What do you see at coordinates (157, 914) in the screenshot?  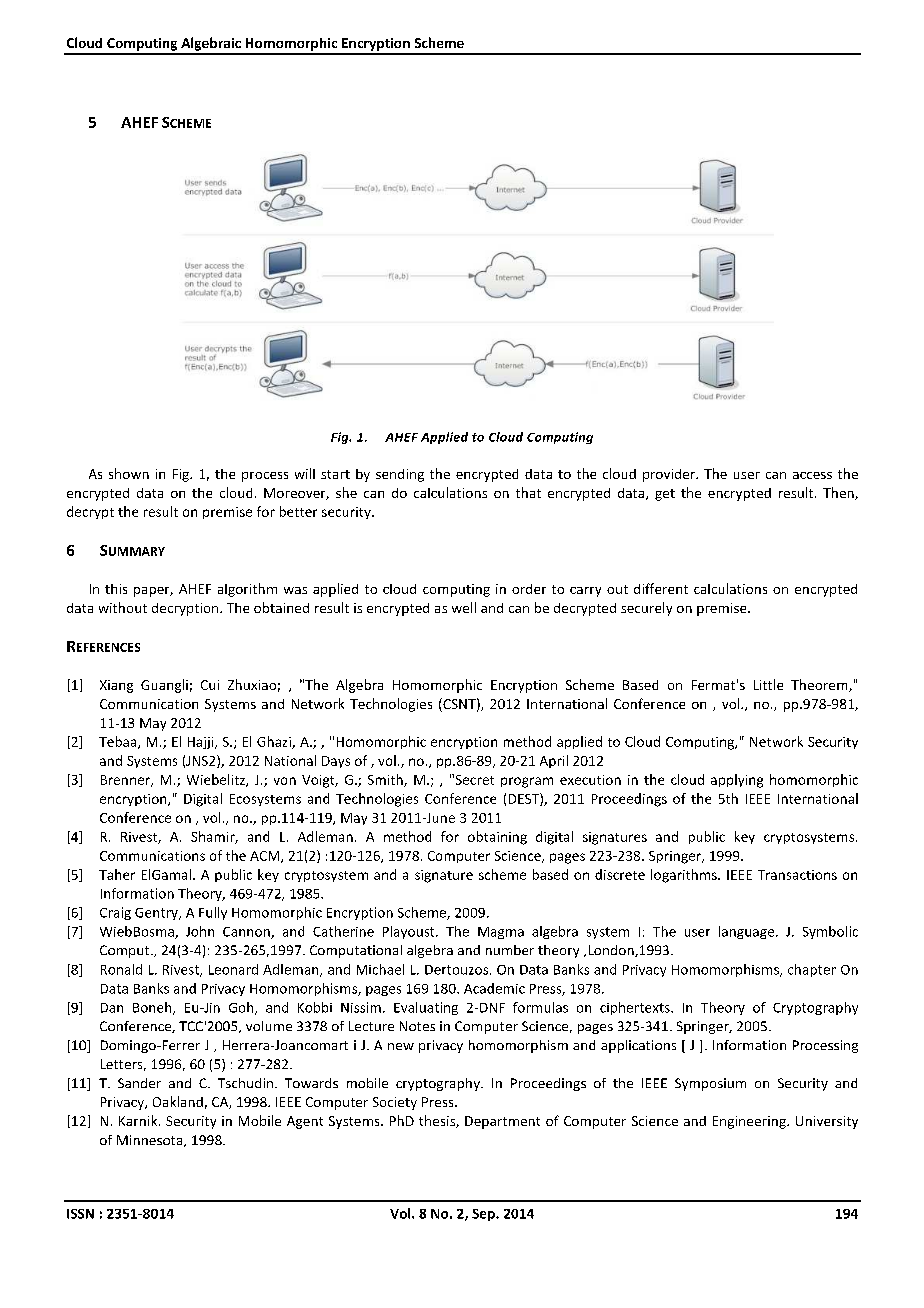 I see `Gentry` at bounding box center [157, 914].
